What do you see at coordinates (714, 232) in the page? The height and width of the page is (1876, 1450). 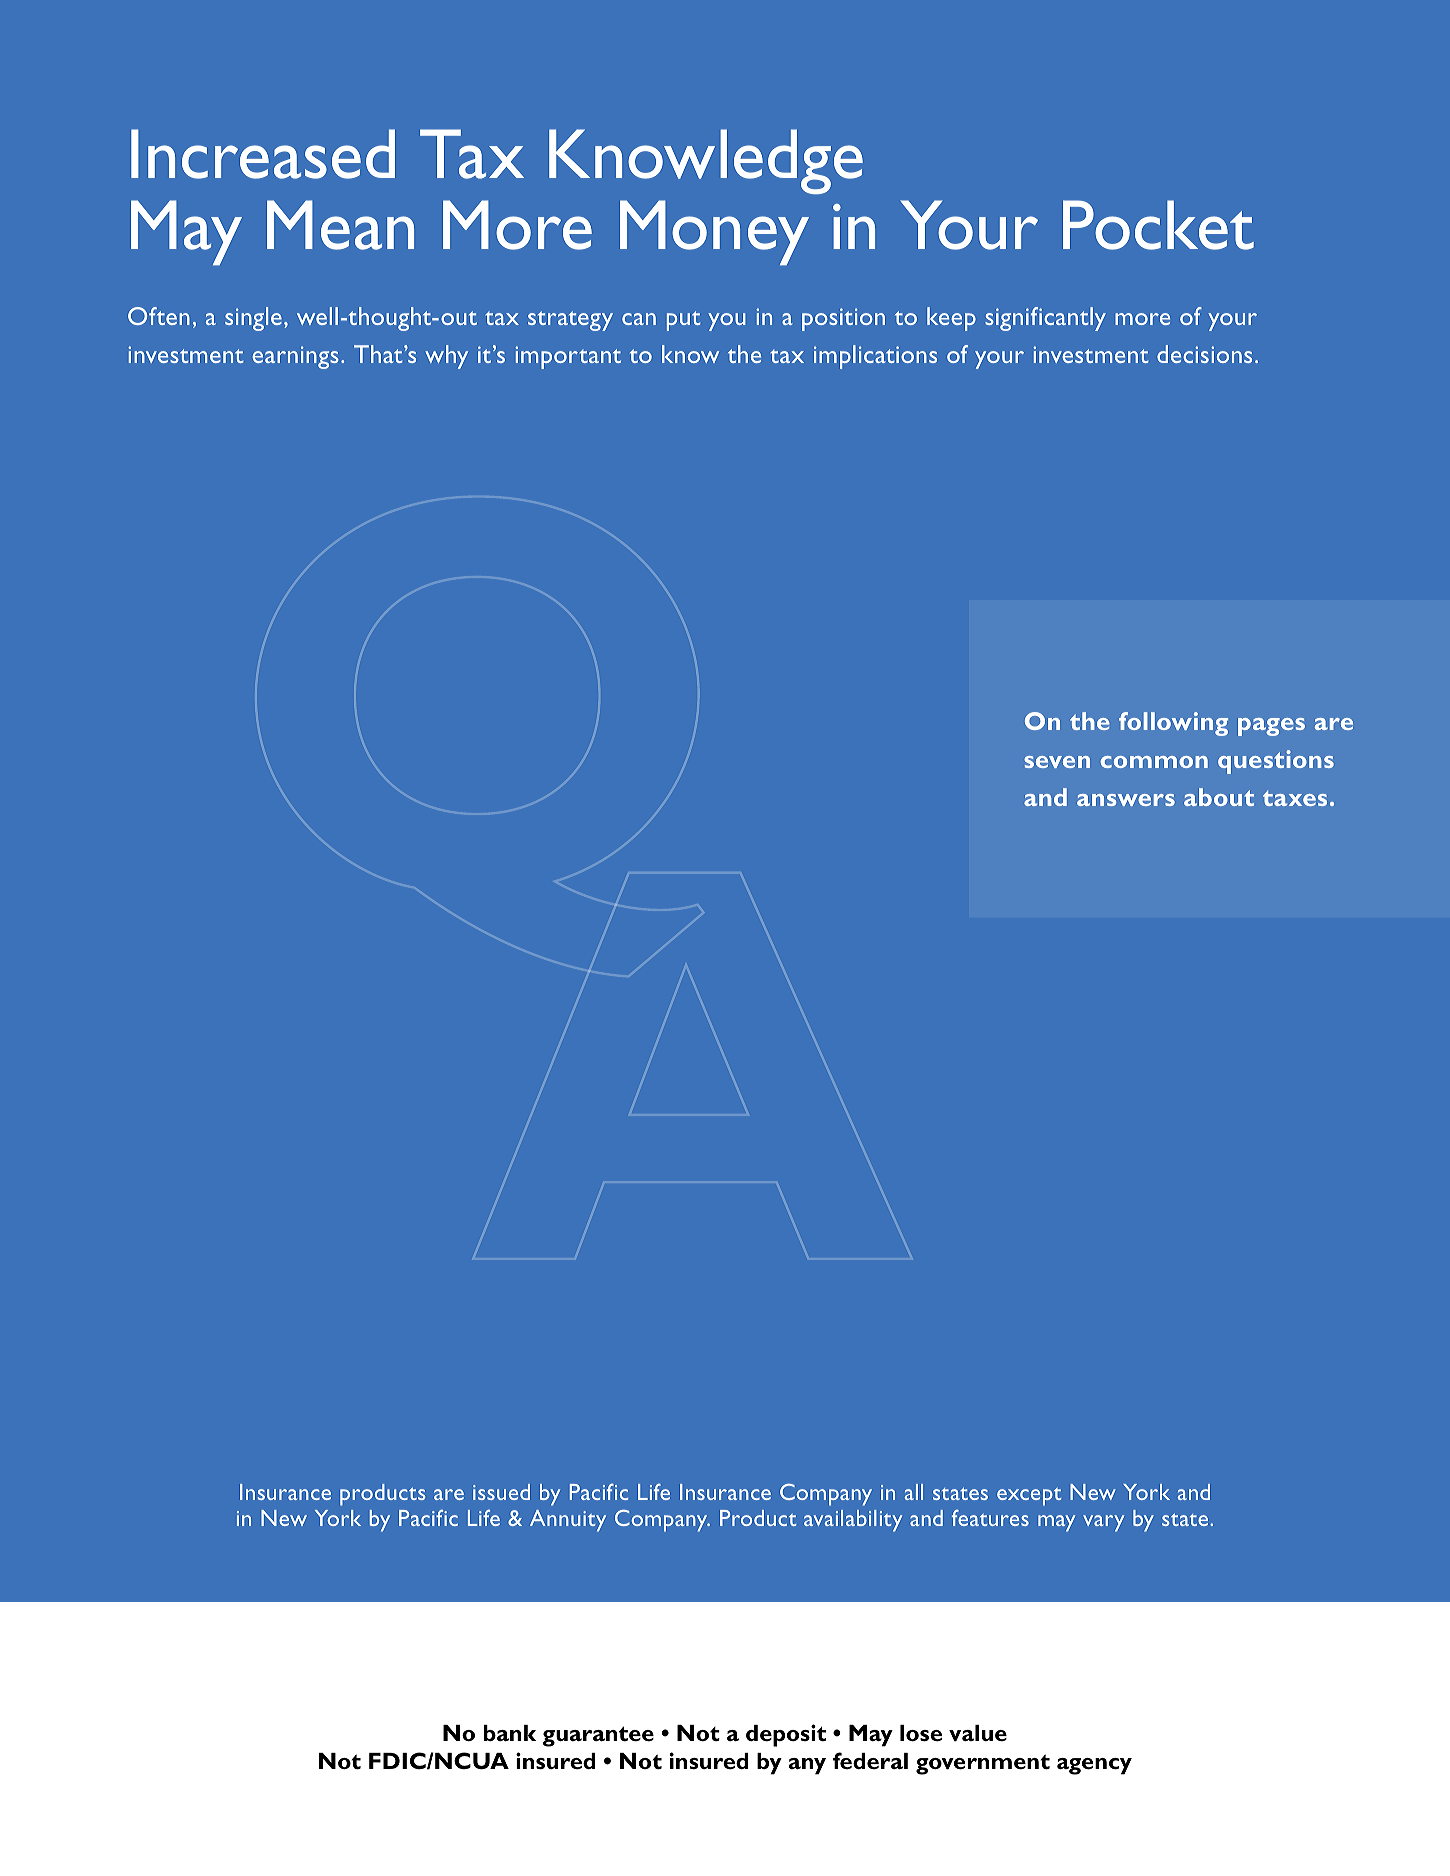 I see `Money` at bounding box center [714, 232].
